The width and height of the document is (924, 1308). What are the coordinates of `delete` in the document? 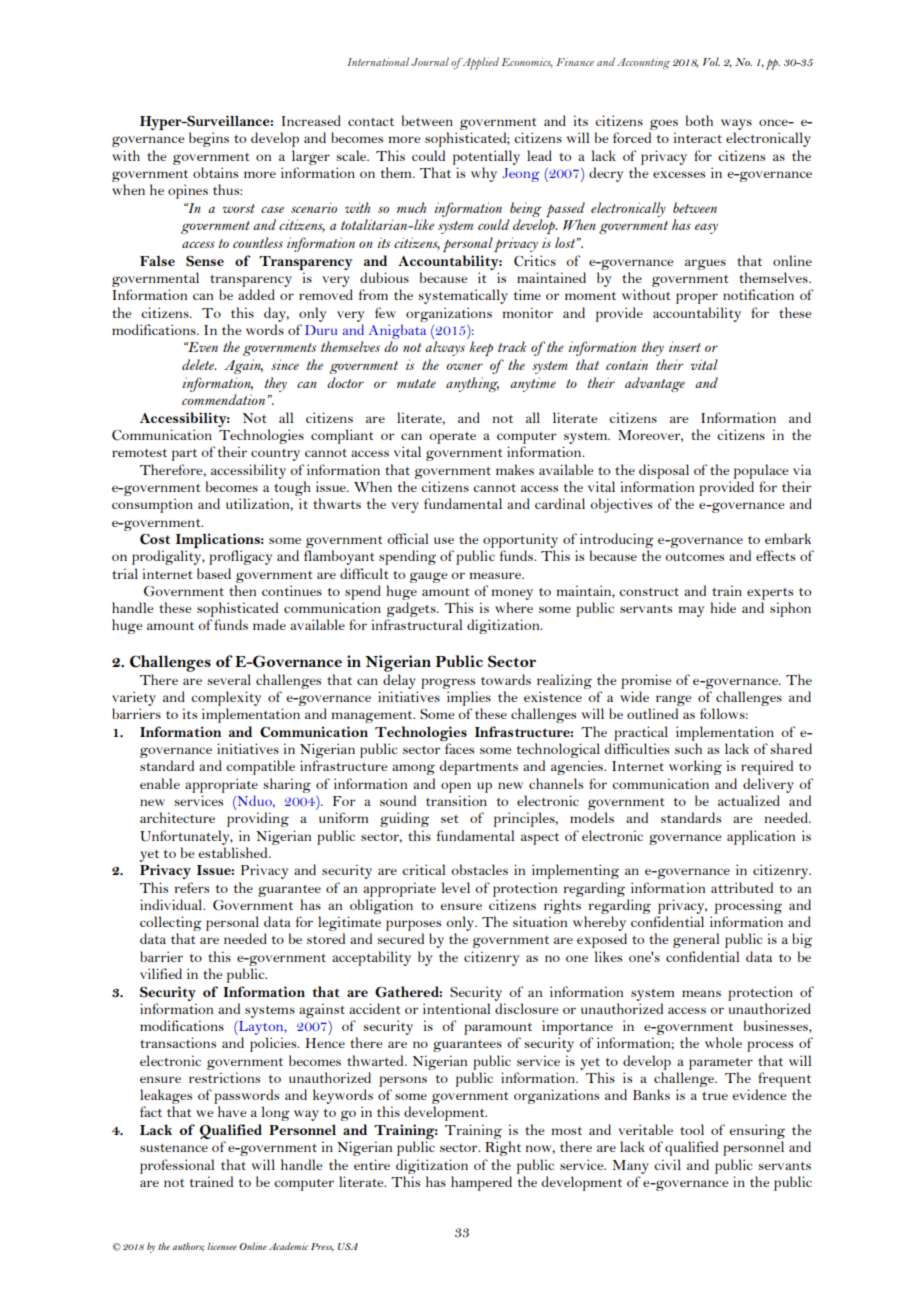 It's located at (199, 364).
